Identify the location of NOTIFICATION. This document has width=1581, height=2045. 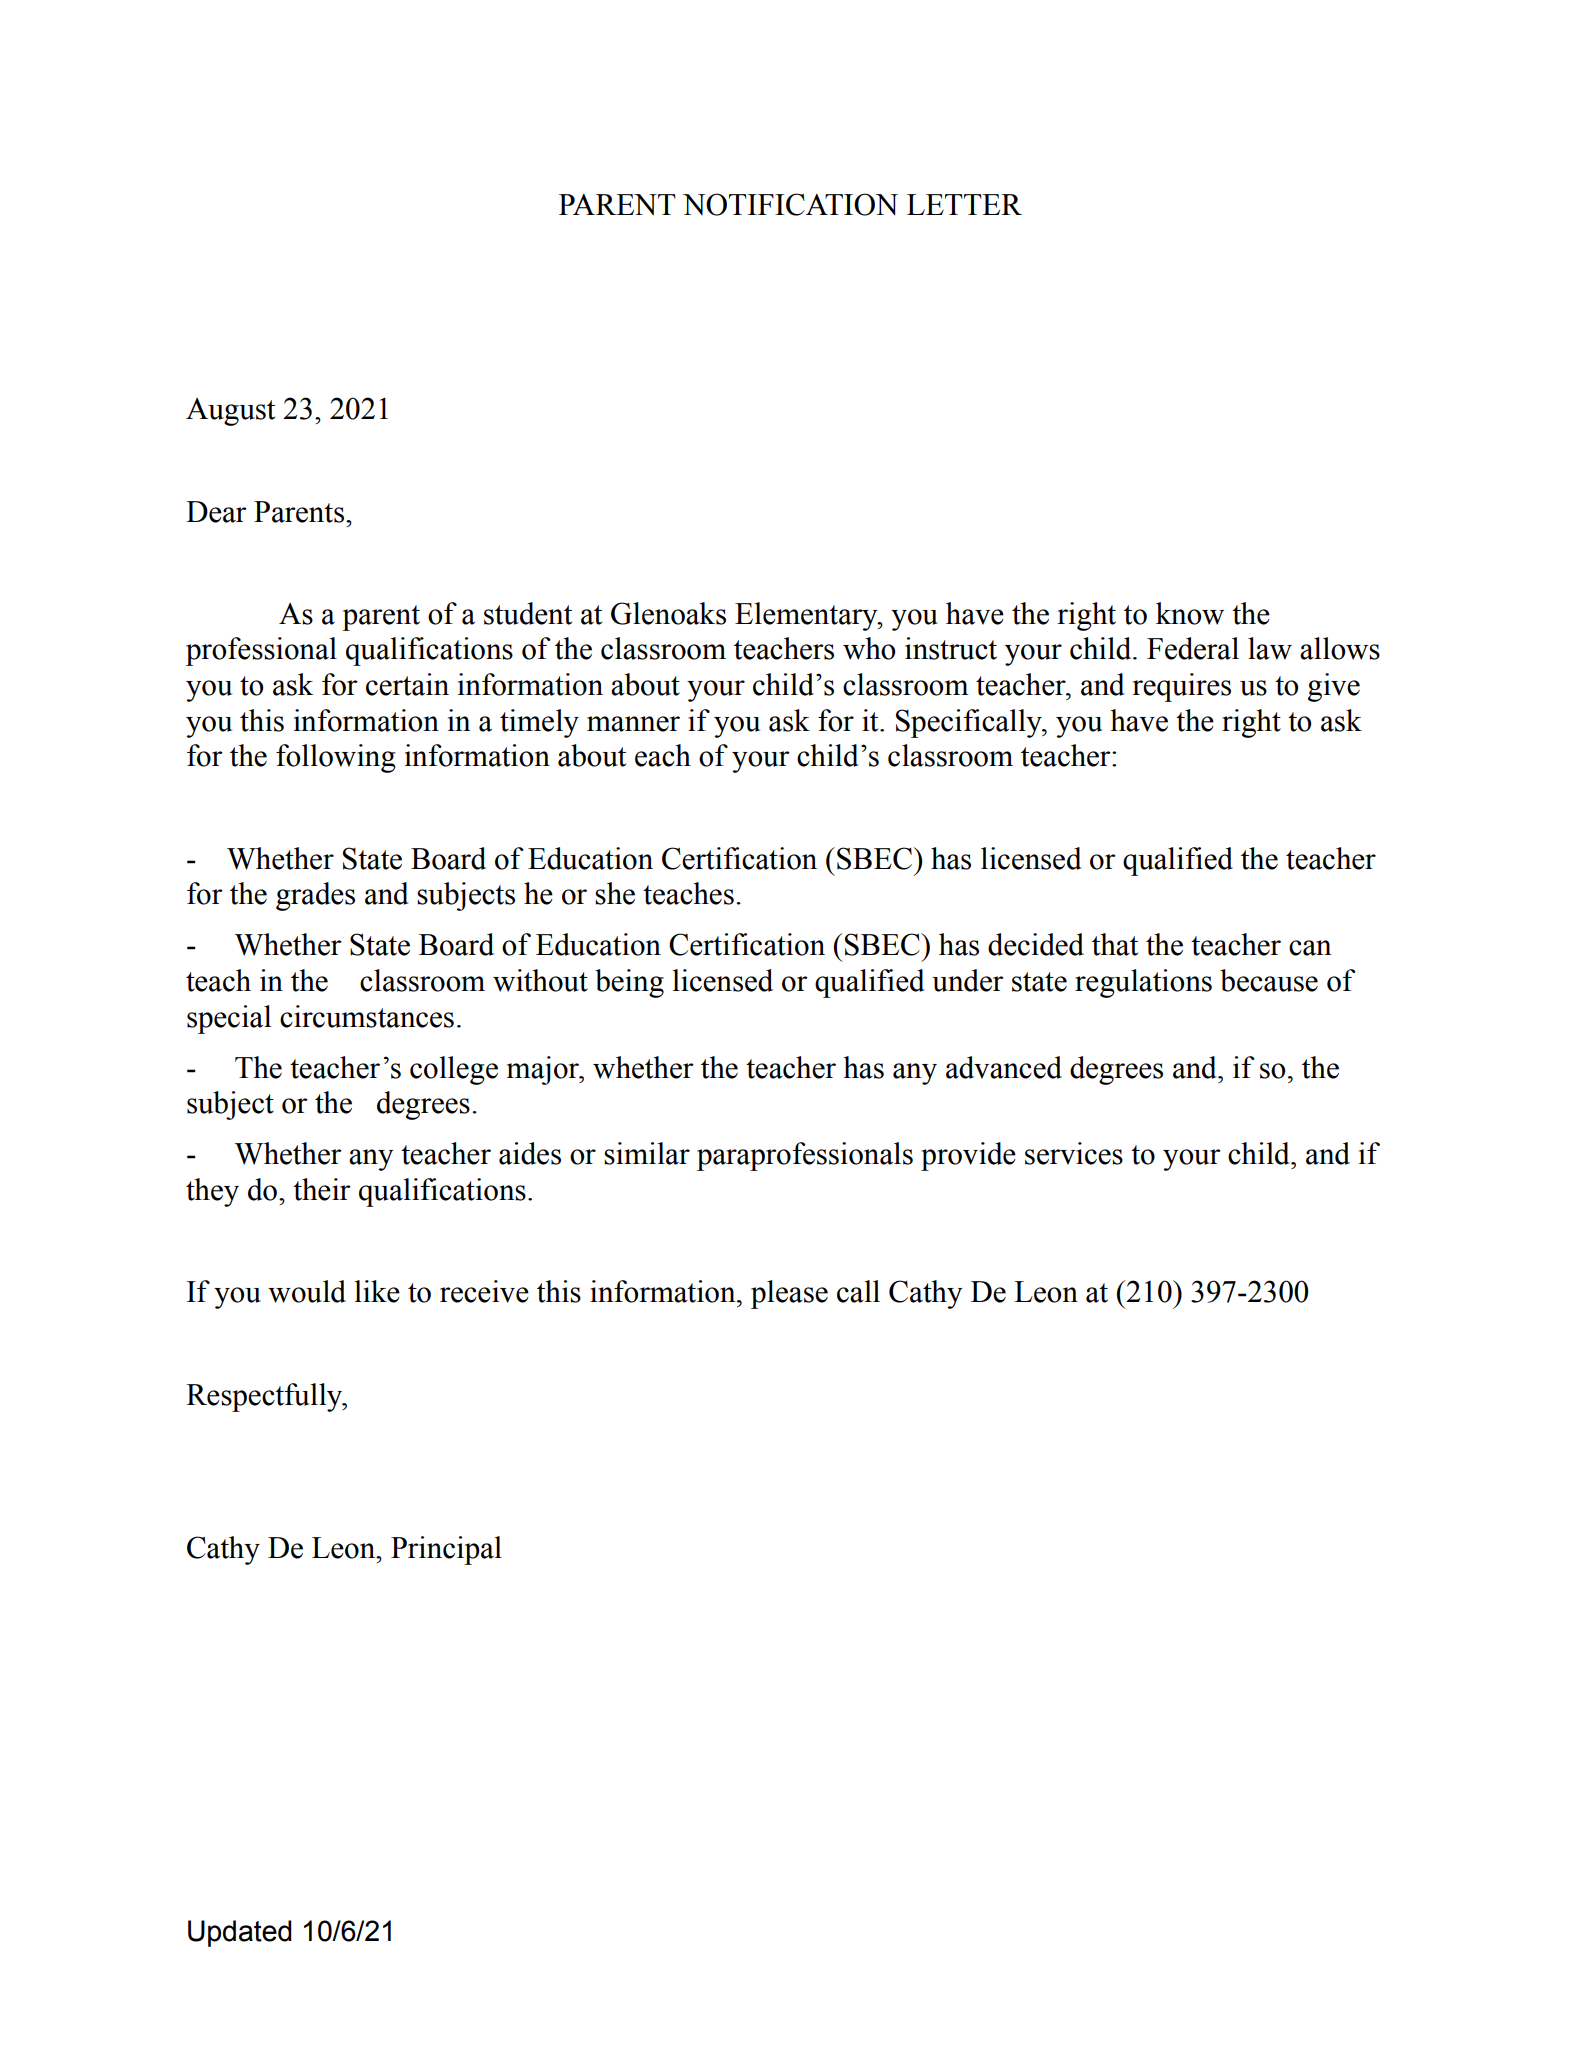
(790, 204).
